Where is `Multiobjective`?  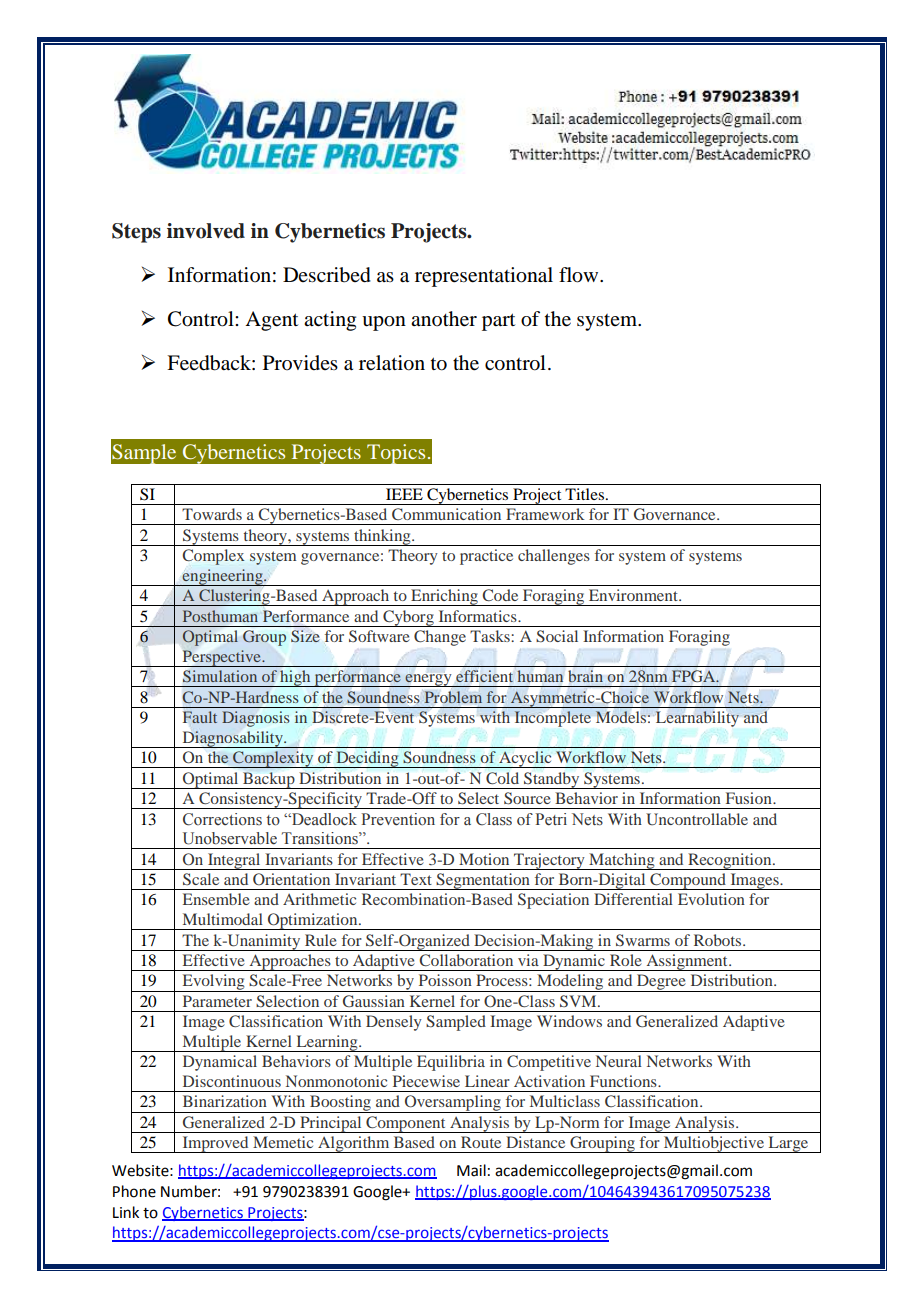
Multiobjective is located at coordinates (714, 1144).
